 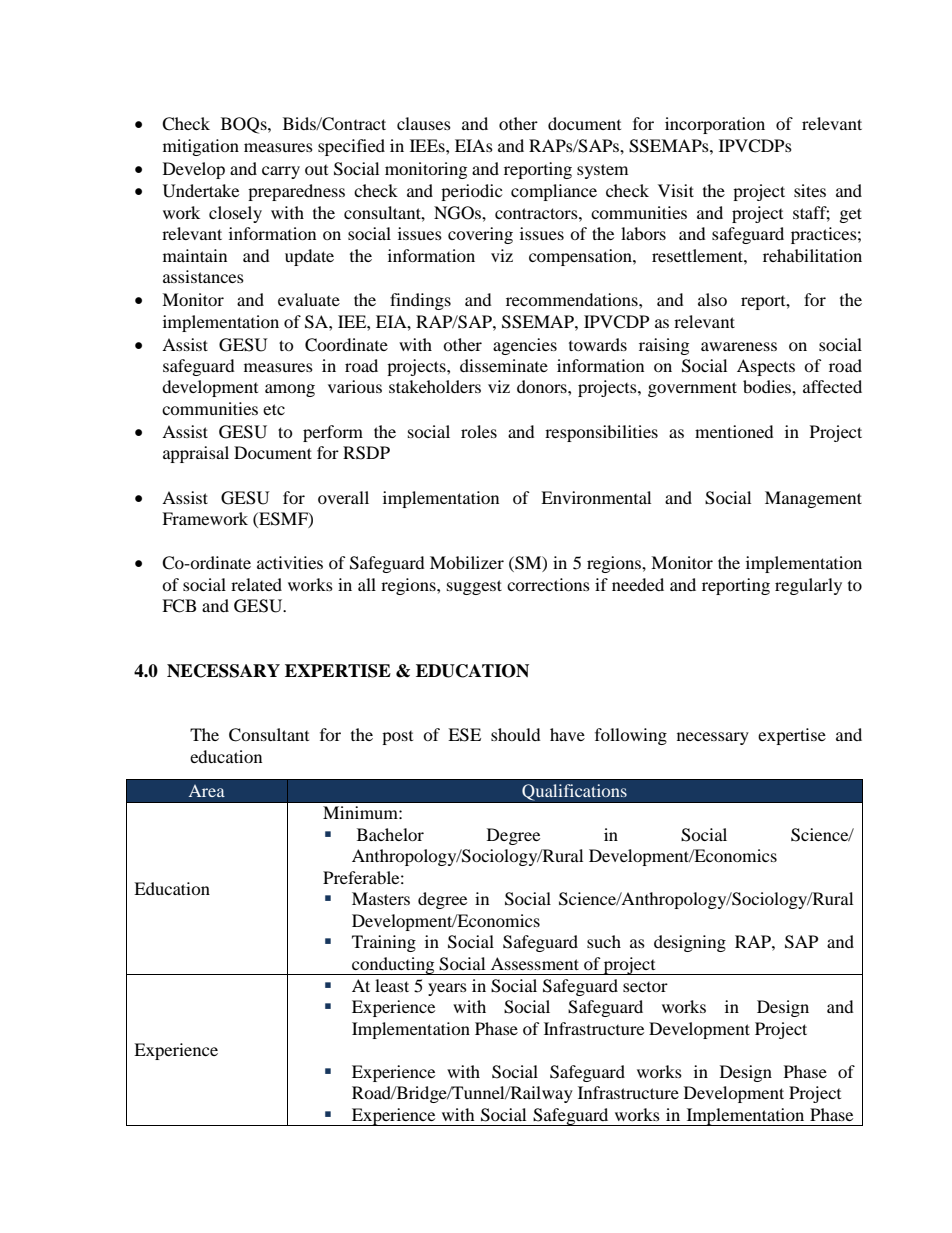 What do you see at coordinates (384, 943) in the screenshot?
I see `Training` at bounding box center [384, 943].
